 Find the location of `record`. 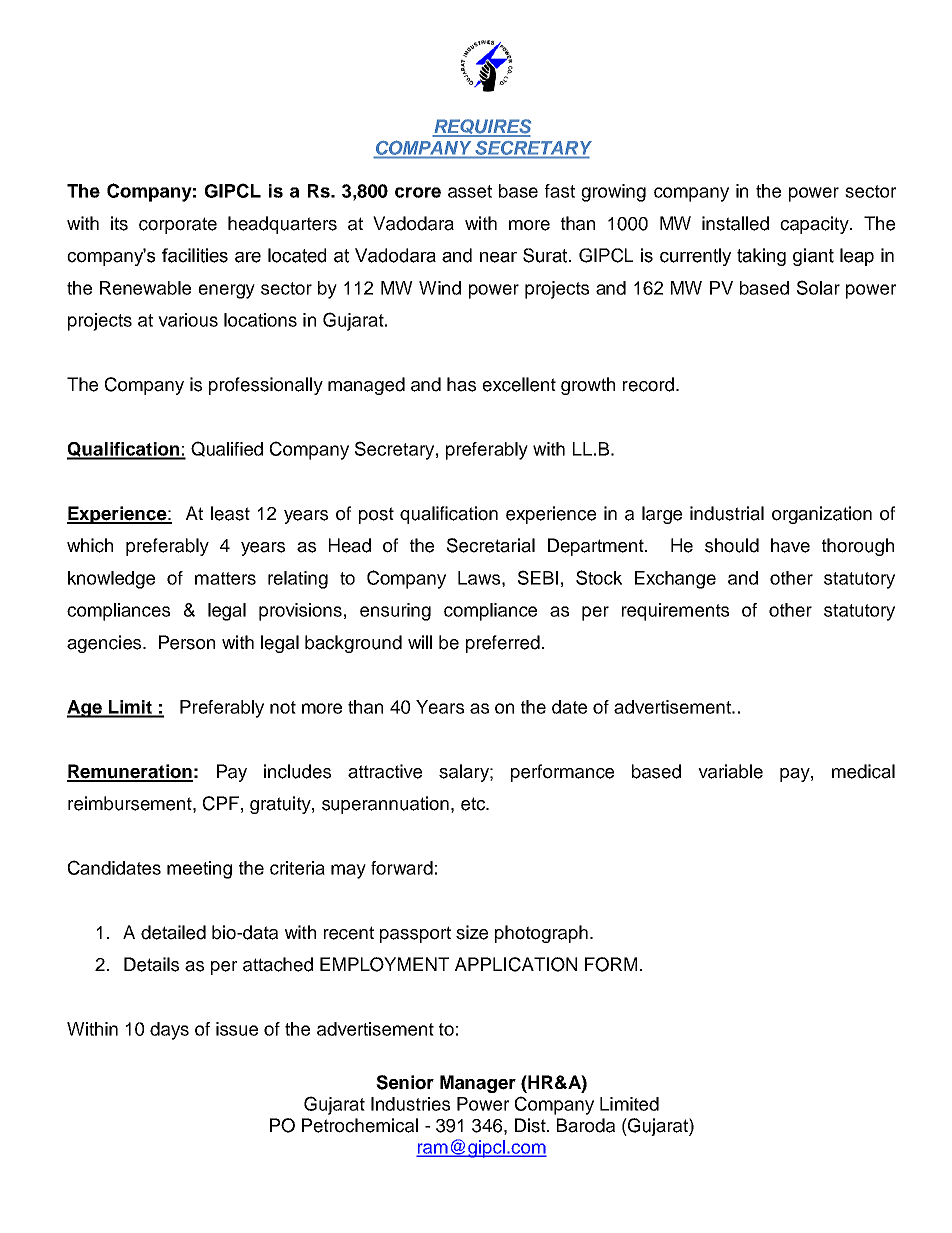

record is located at coordinates (650, 384).
